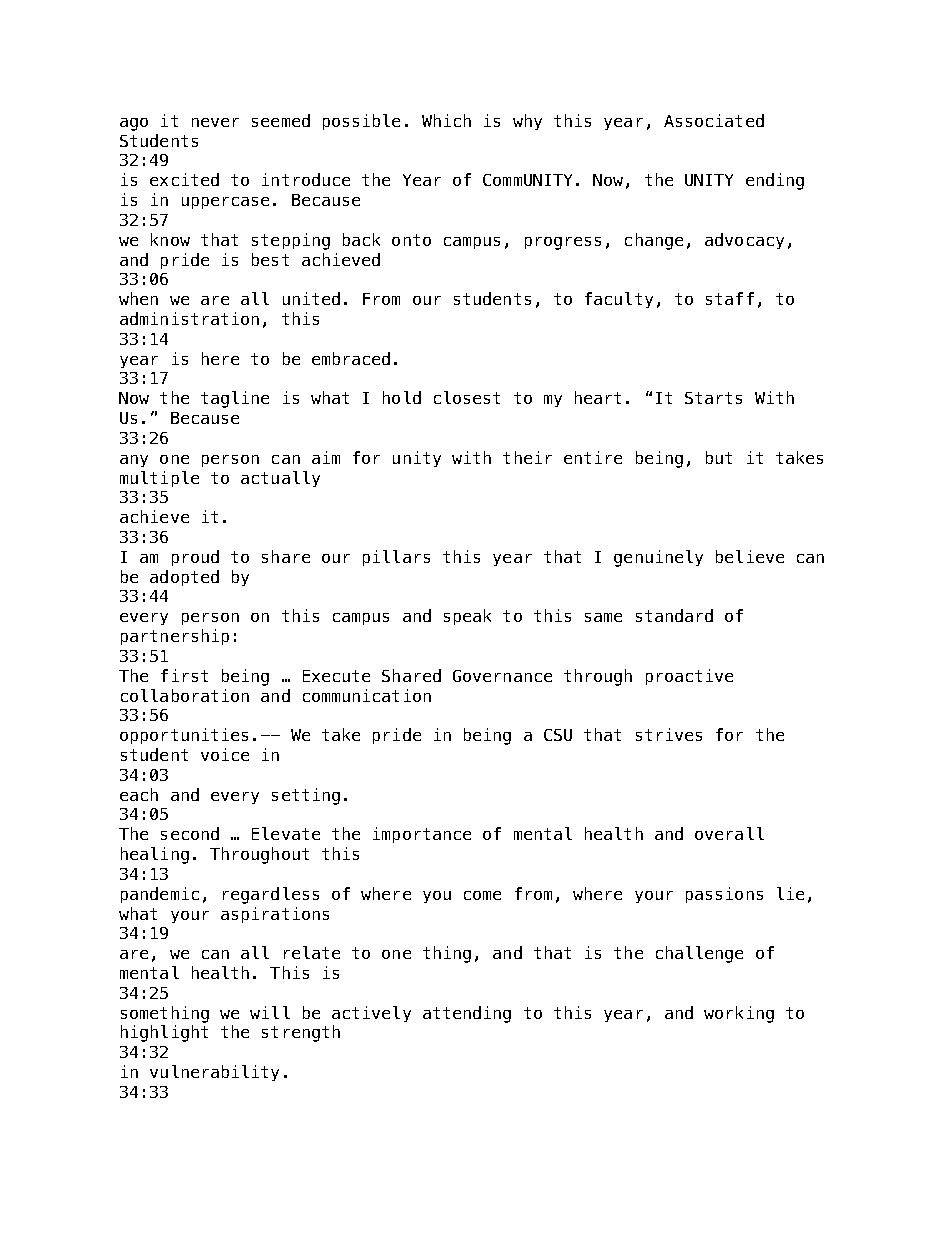 The width and height of the screenshot is (952, 1233). Describe the element at coordinates (714, 120) in the screenshot. I see `Associated` at that location.
